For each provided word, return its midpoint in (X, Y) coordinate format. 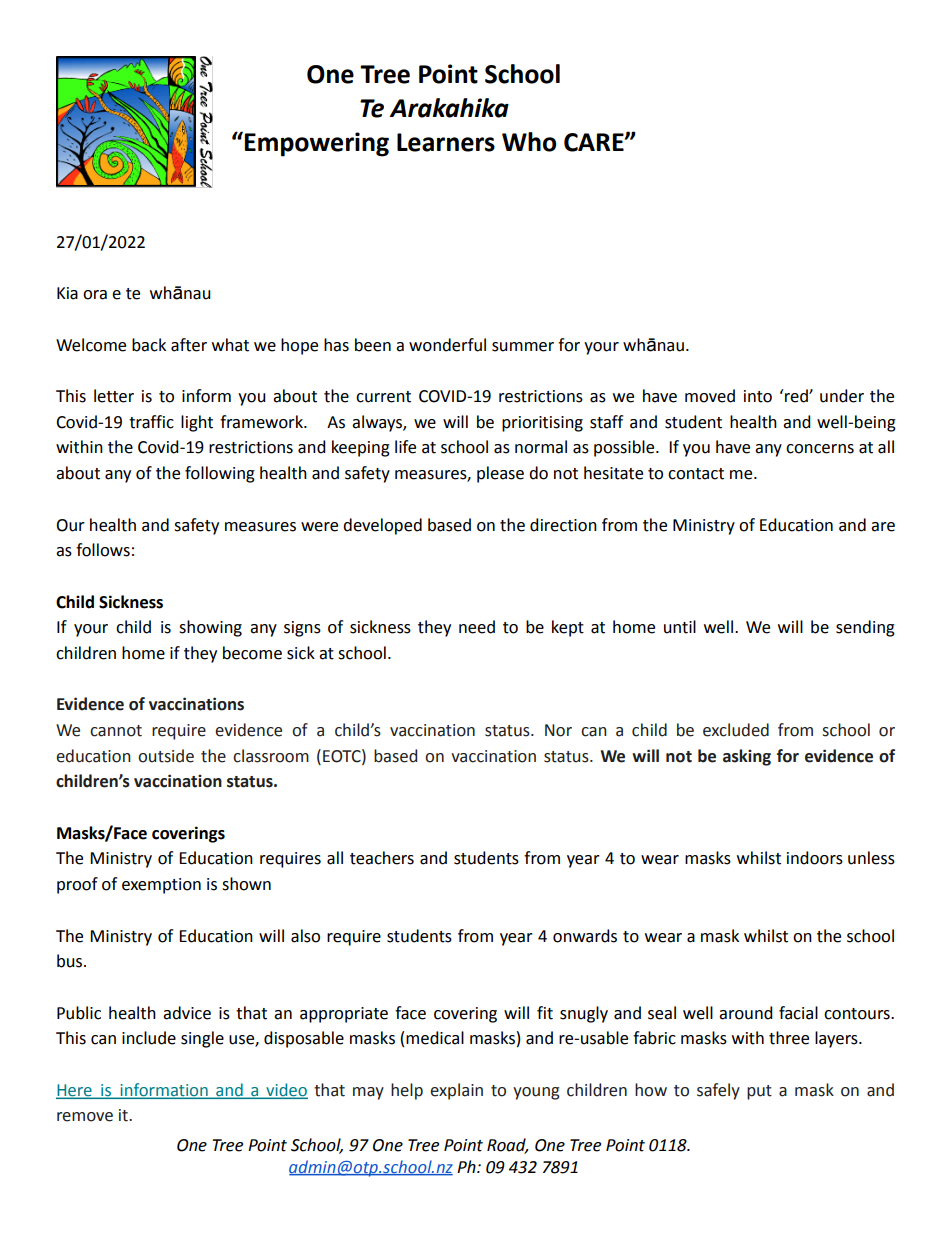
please (500, 474)
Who (529, 142)
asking (747, 757)
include (149, 1038)
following (220, 474)
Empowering (316, 144)
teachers (382, 858)
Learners (446, 142)
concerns (820, 449)
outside (166, 756)
